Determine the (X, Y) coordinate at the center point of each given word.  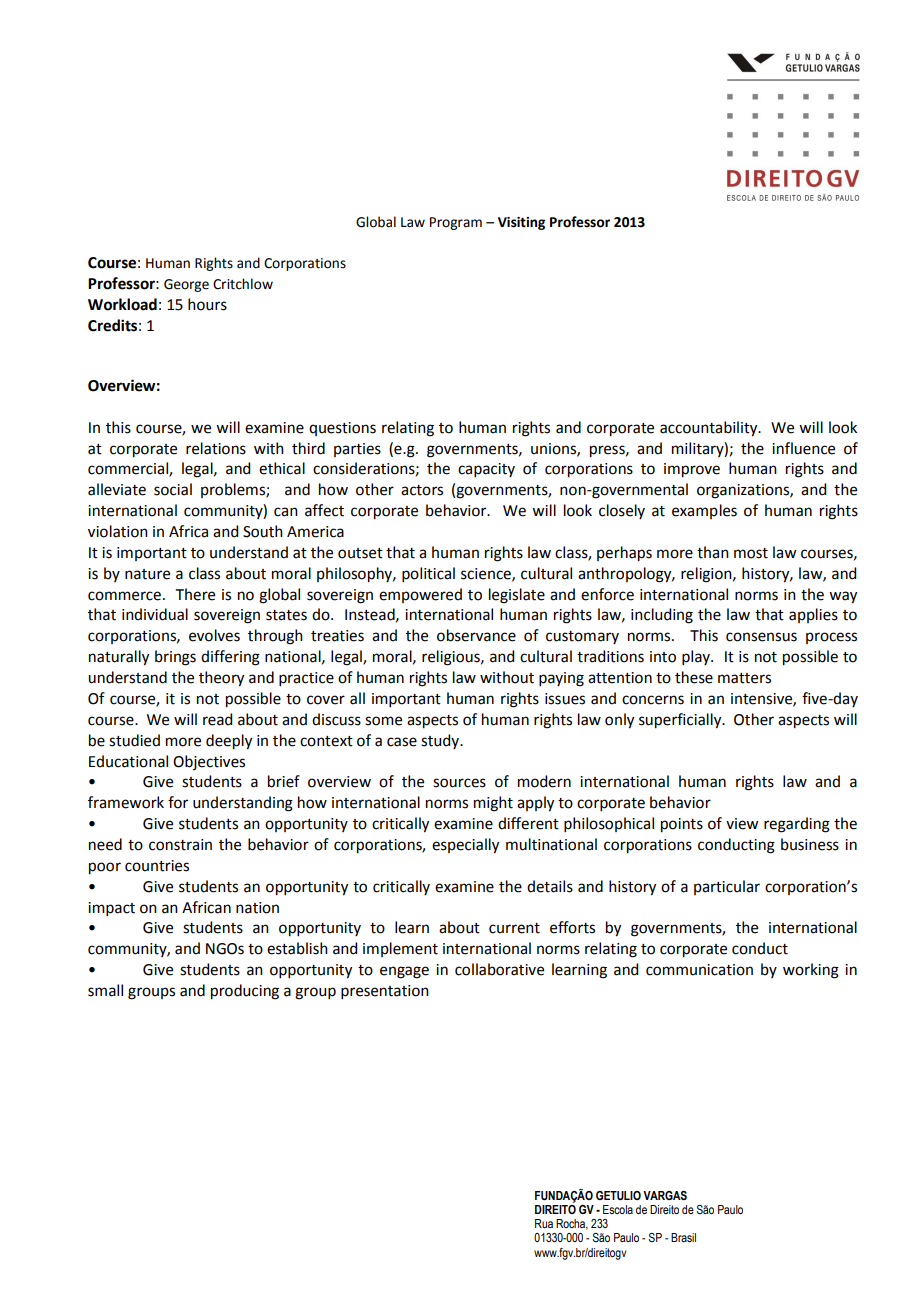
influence (803, 448)
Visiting (521, 223)
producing (245, 992)
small (105, 990)
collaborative (499, 969)
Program (456, 223)
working (811, 971)
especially (465, 846)
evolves (214, 635)
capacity (486, 470)
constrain (180, 845)
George (186, 285)
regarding (797, 825)
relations (216, 448)
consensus (761, 637)
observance (476, 635)
